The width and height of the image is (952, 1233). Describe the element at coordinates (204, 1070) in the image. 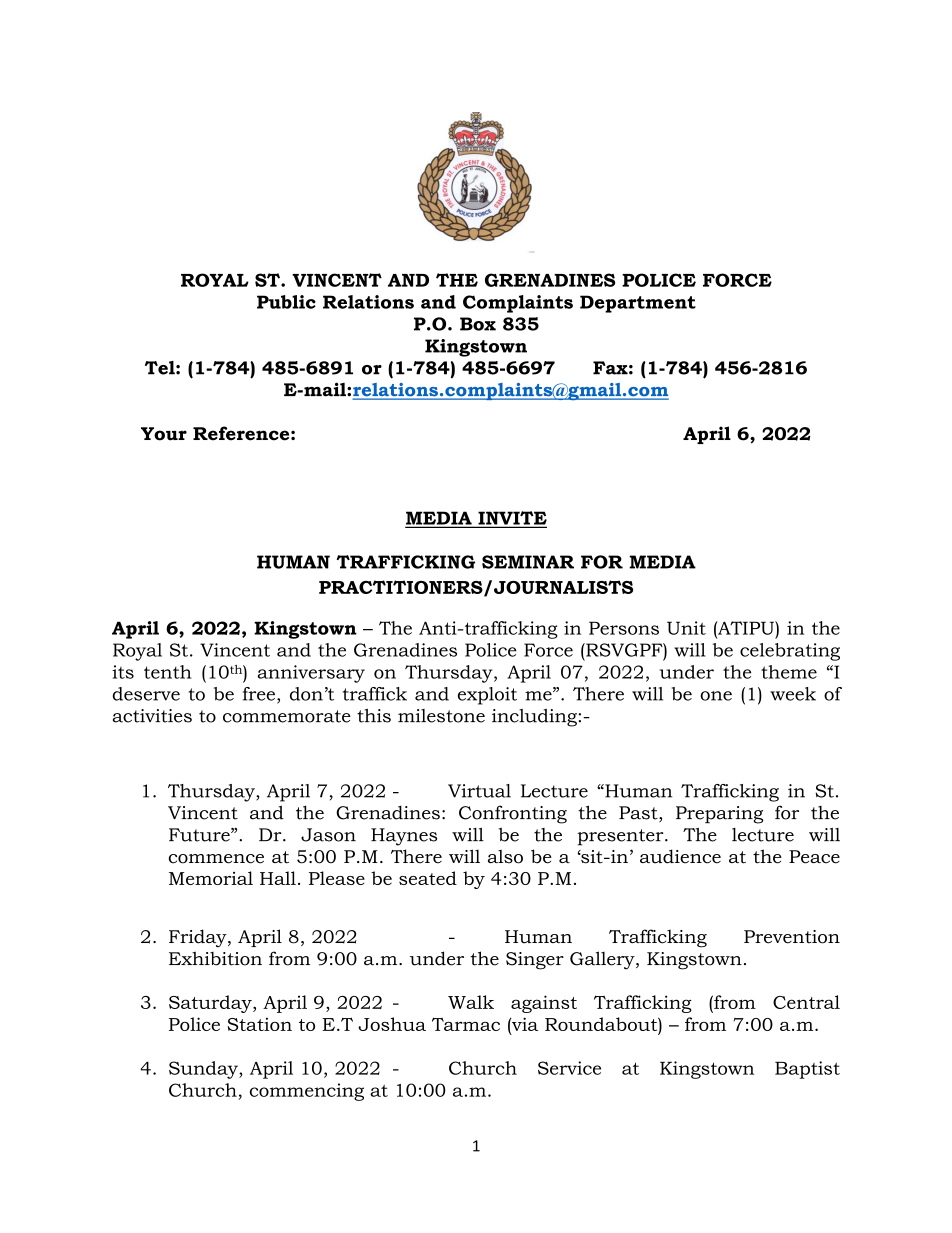

I see `Sunday` at that location.
